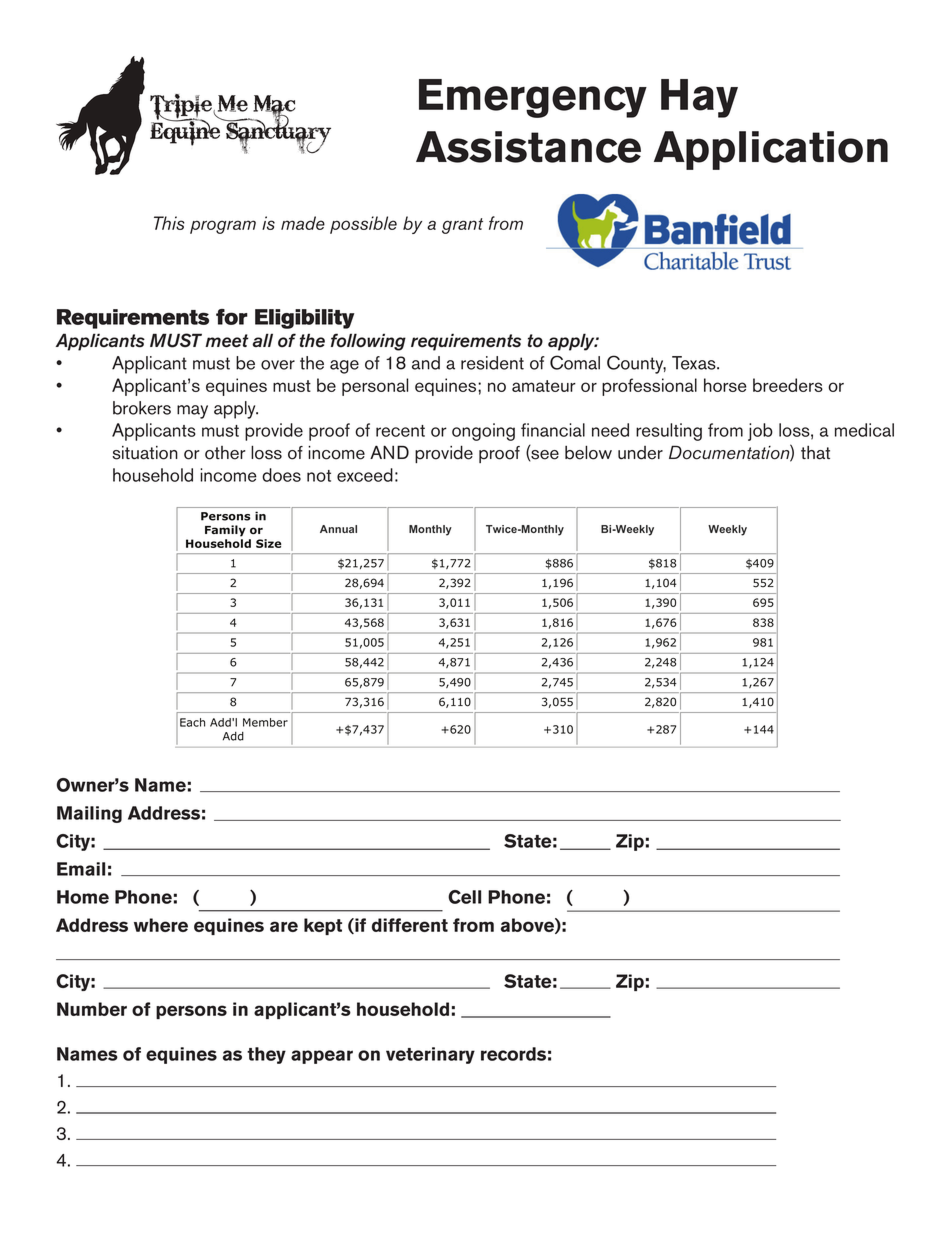 This image has width=952, height=1233. I want to click on meet, so click(227, 341).
